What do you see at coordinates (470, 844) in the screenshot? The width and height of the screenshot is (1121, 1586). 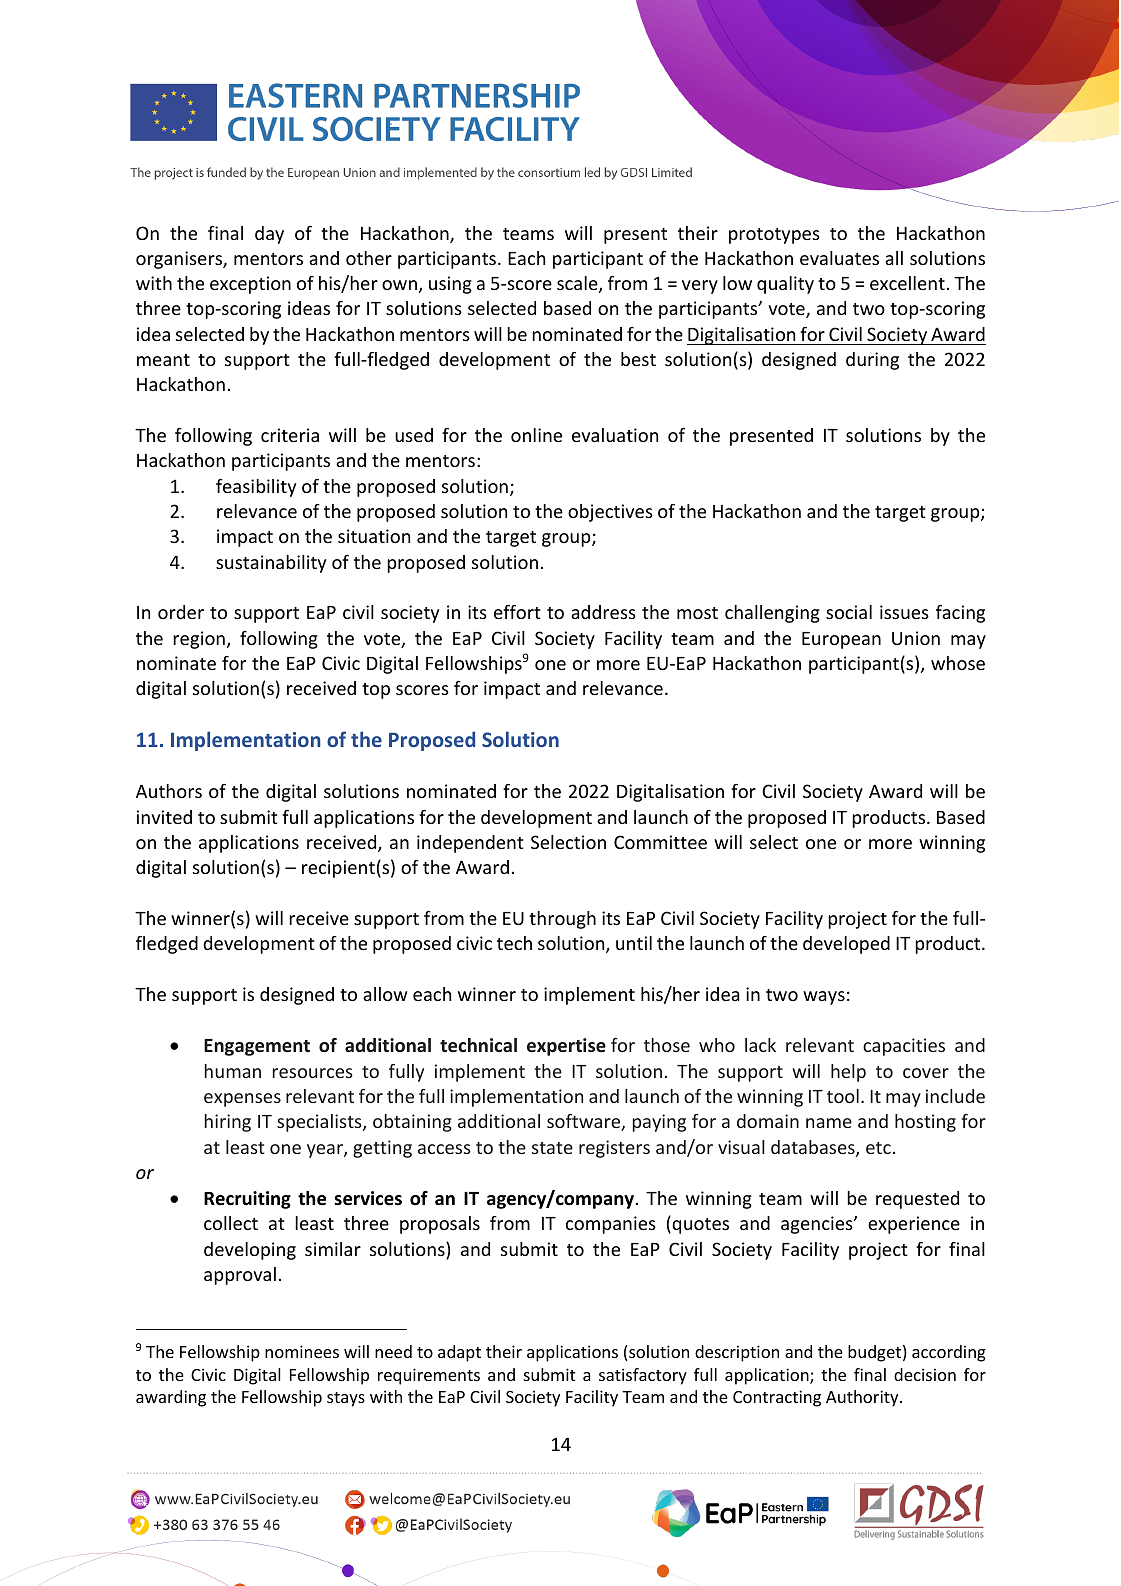 I see `independent` at bounding box center [470, 844].
